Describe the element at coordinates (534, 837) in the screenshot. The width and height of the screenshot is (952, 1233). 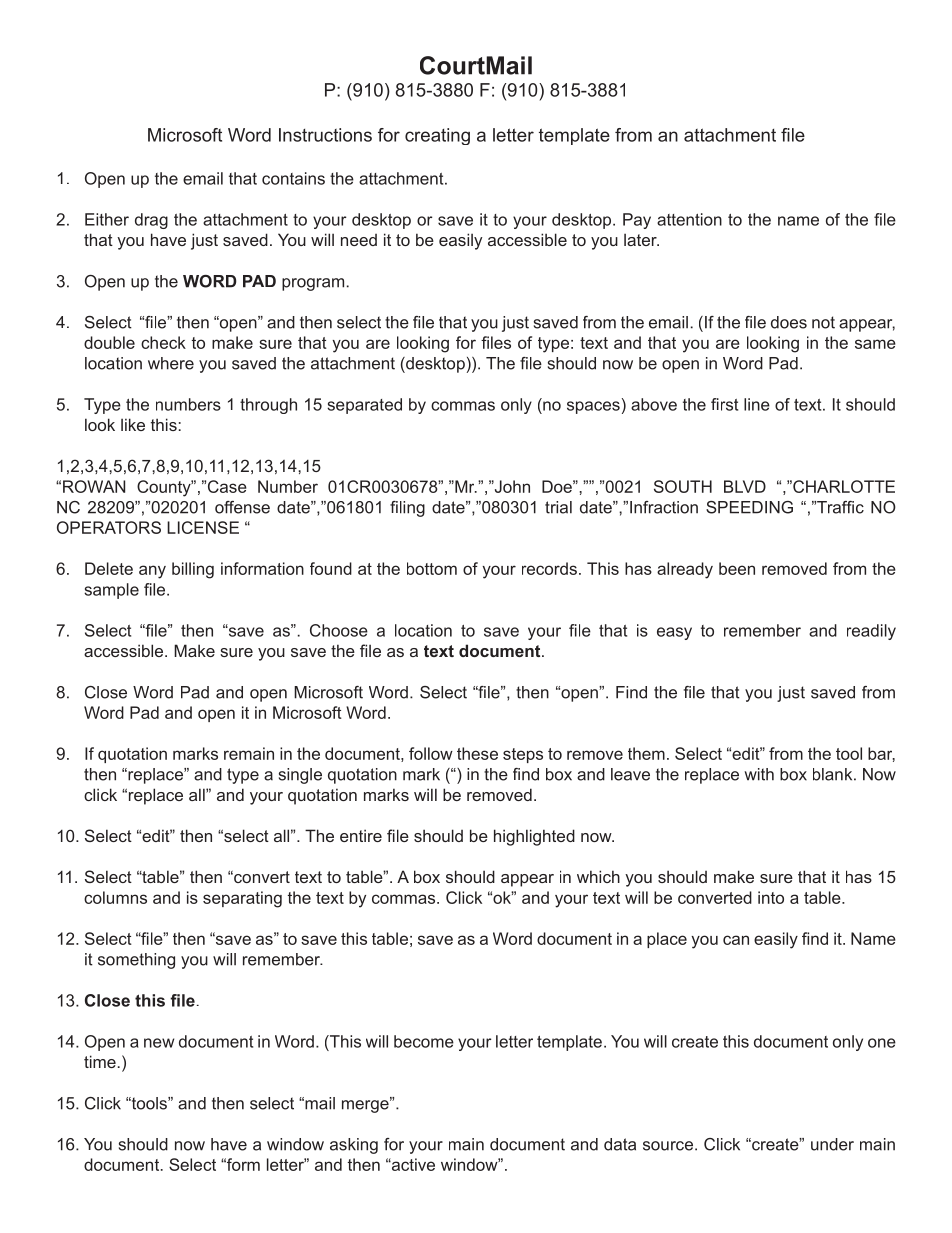
I see `highlighted` at that location.
